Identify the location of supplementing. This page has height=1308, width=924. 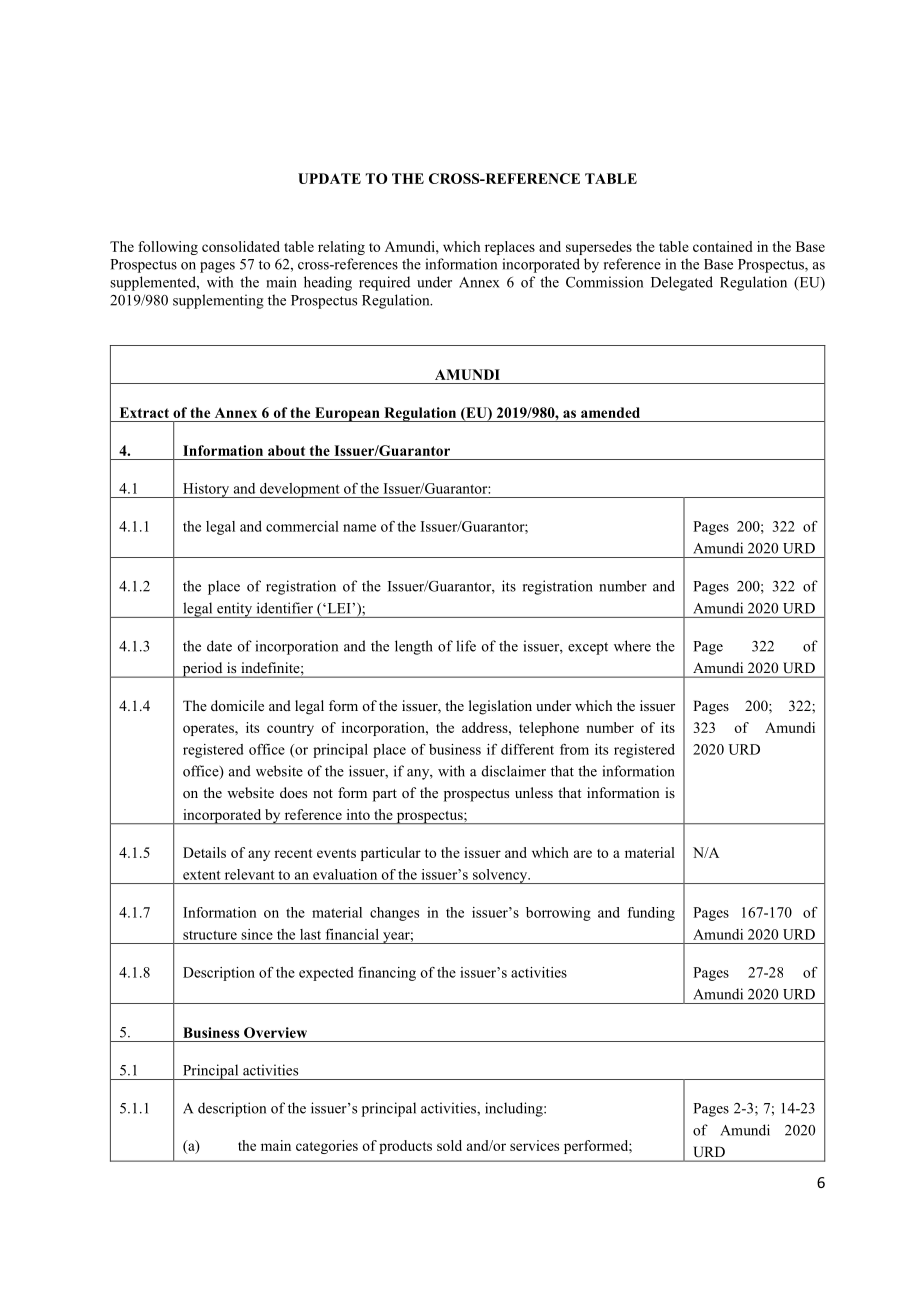
(218, 301).
